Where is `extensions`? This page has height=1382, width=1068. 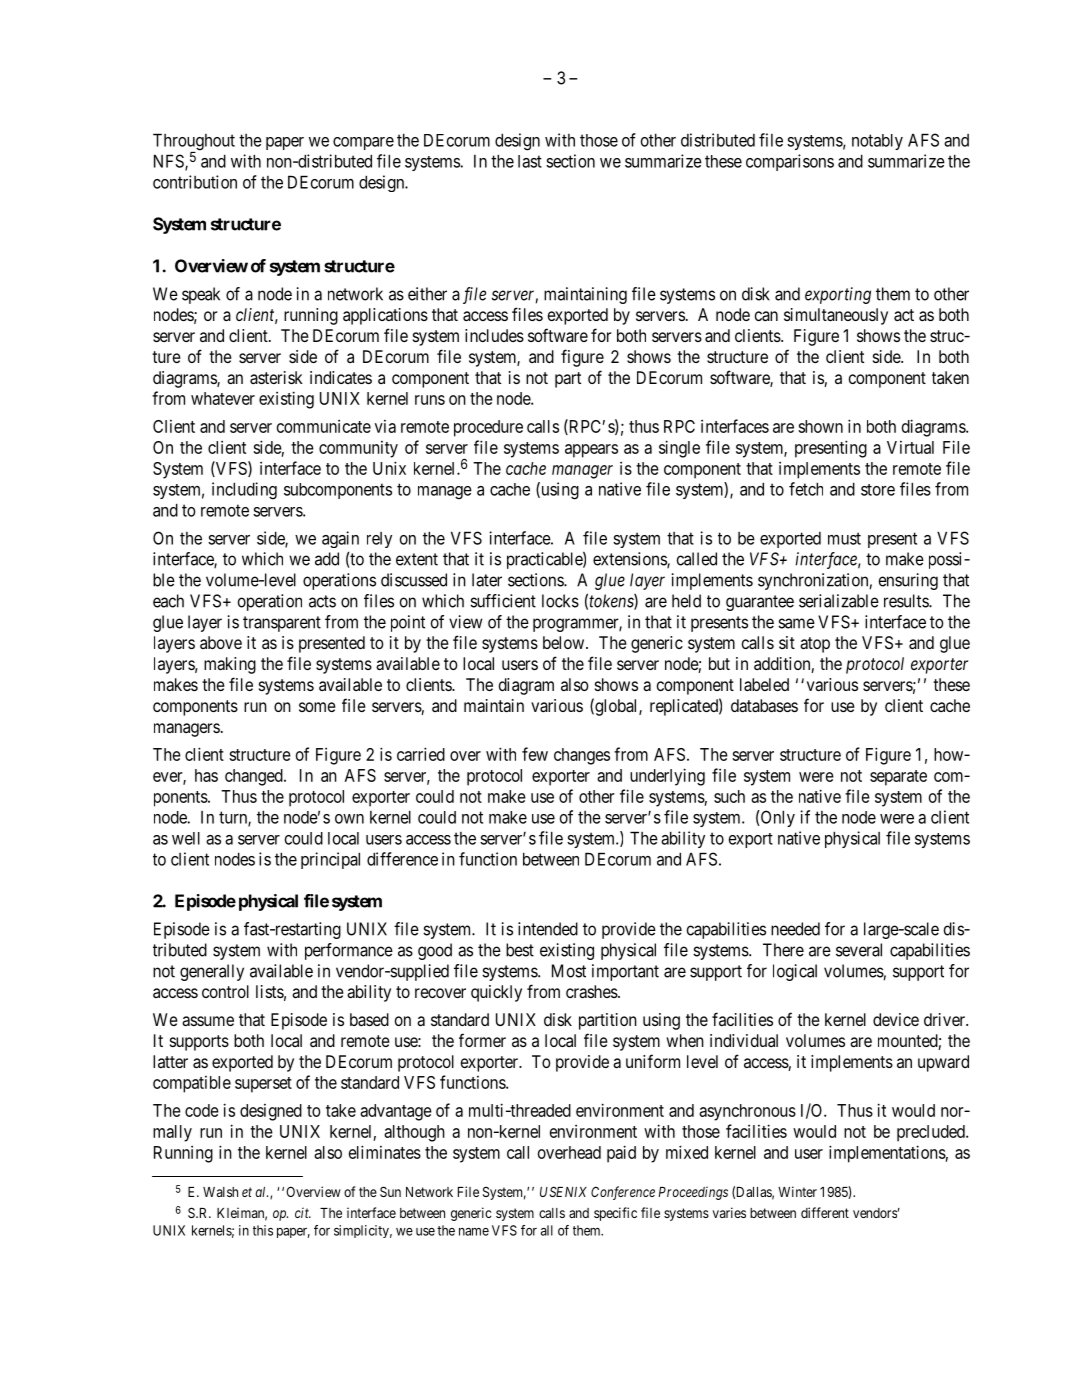
extensions is located at coordinates (630, 560).
